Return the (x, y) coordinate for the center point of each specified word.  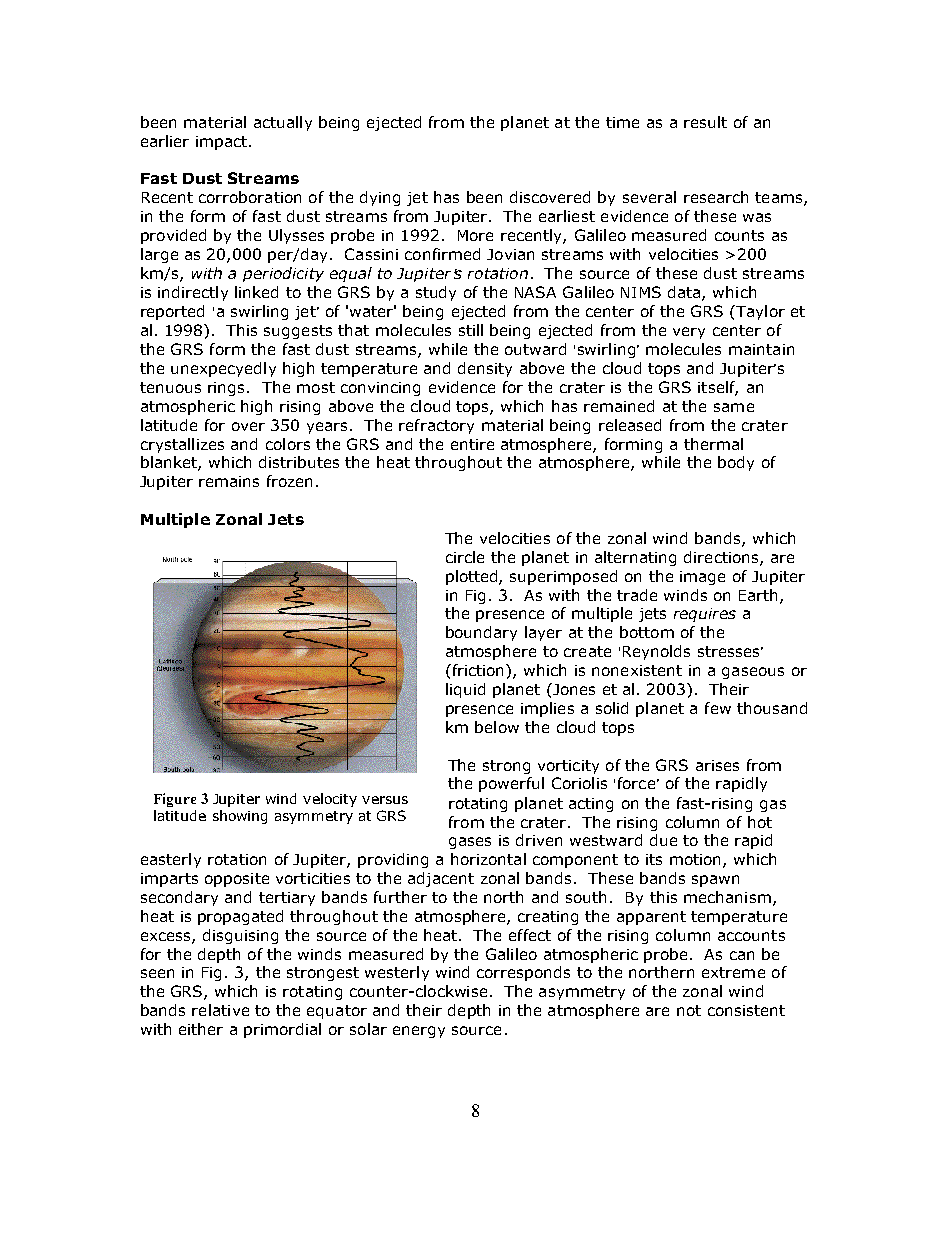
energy (419, 1032)
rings (228, 389)
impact (221, 143)
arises (717, 765)
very (689, 333)
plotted (473, 577)
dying (380, 198)
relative (220, 1010)
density (485, 369)
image (702, 578)
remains (229, 481)
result (705, 122)
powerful (511, 784)
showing (240, 817)
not (689, 1010)
